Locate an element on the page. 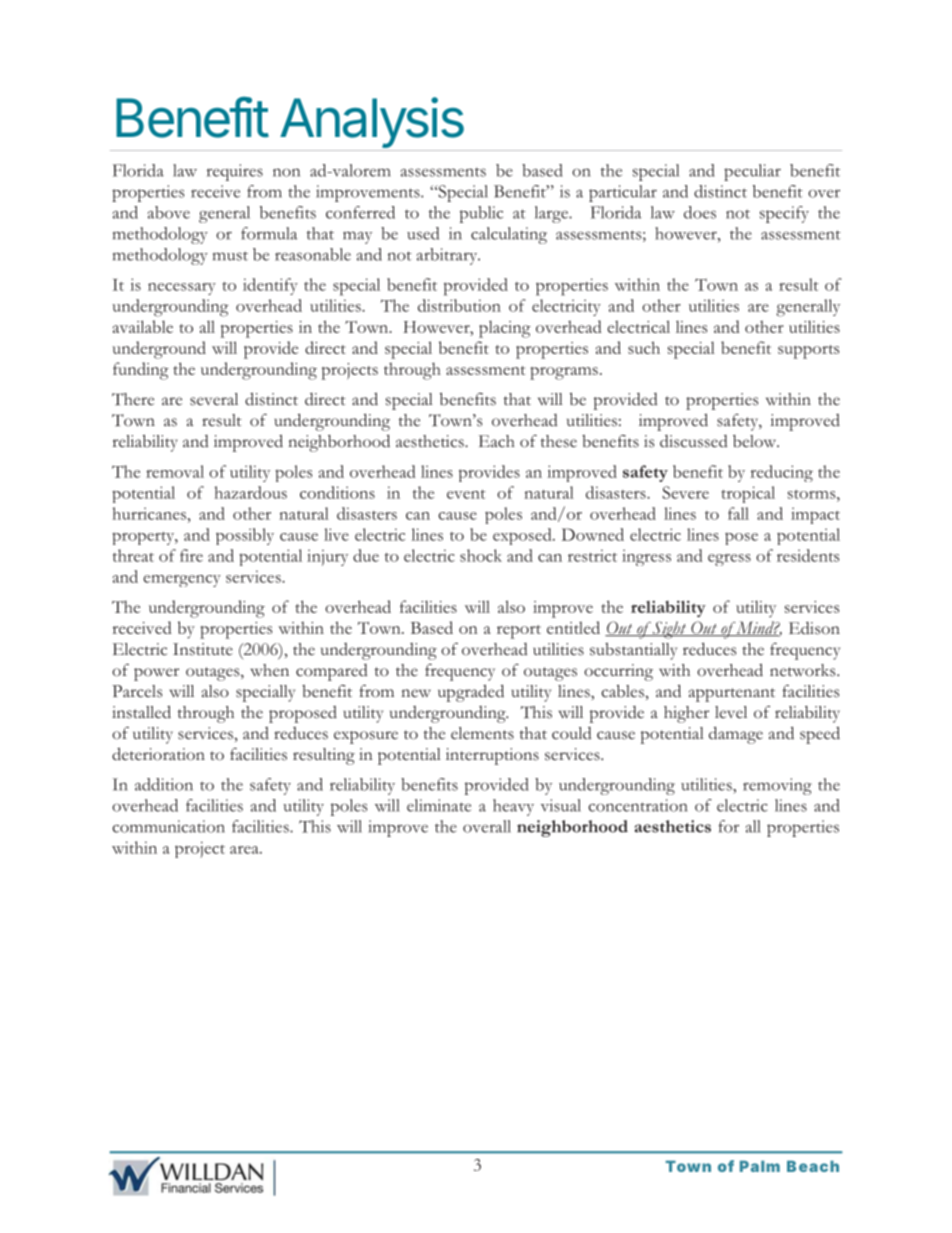 Image resolution: width=952 pixels, height=1233 pixels. public is located at coordinates (481, 214).
